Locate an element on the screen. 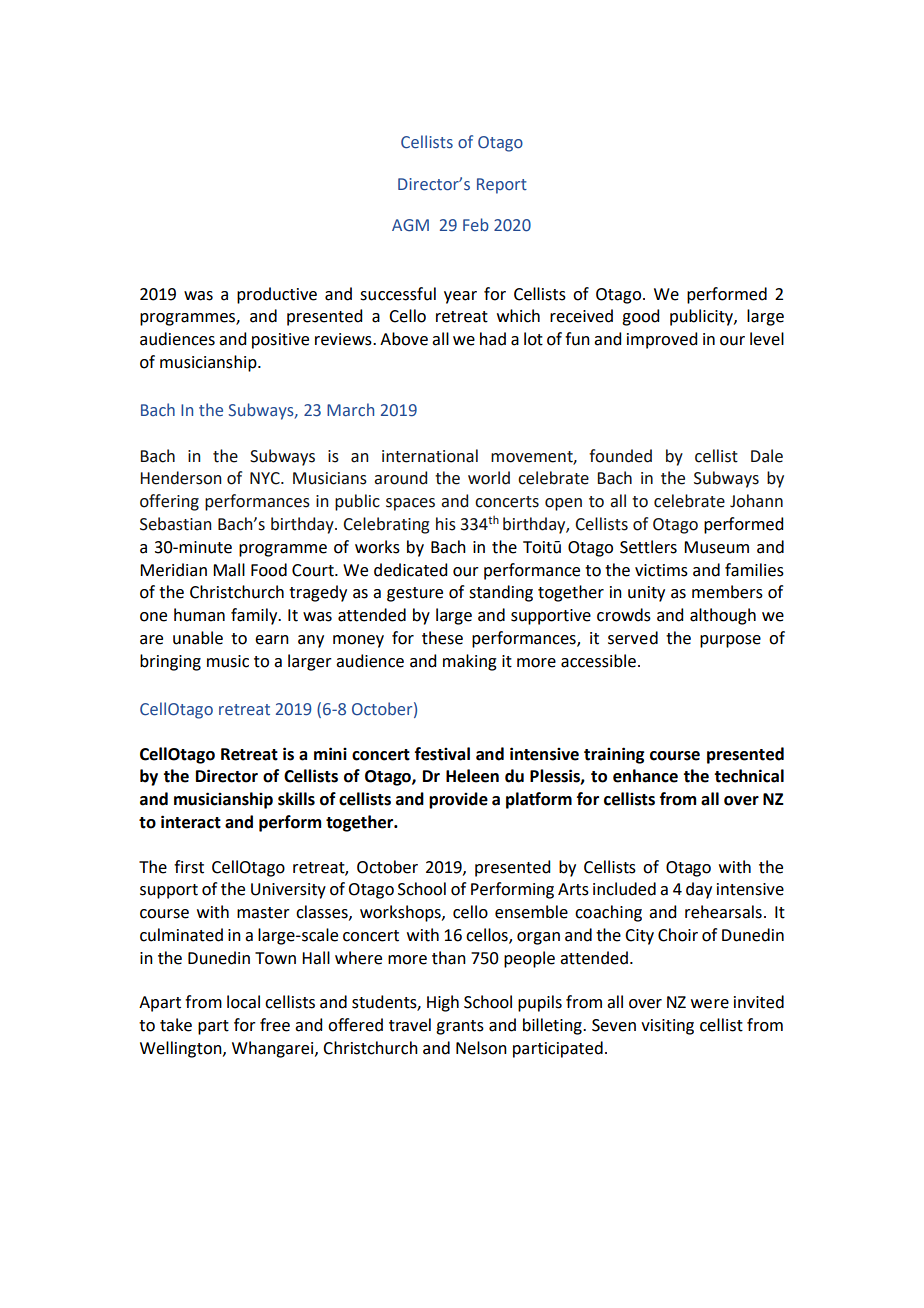 This screenshot has height=1308, width=924. international is located at coordinates (430, 456).
